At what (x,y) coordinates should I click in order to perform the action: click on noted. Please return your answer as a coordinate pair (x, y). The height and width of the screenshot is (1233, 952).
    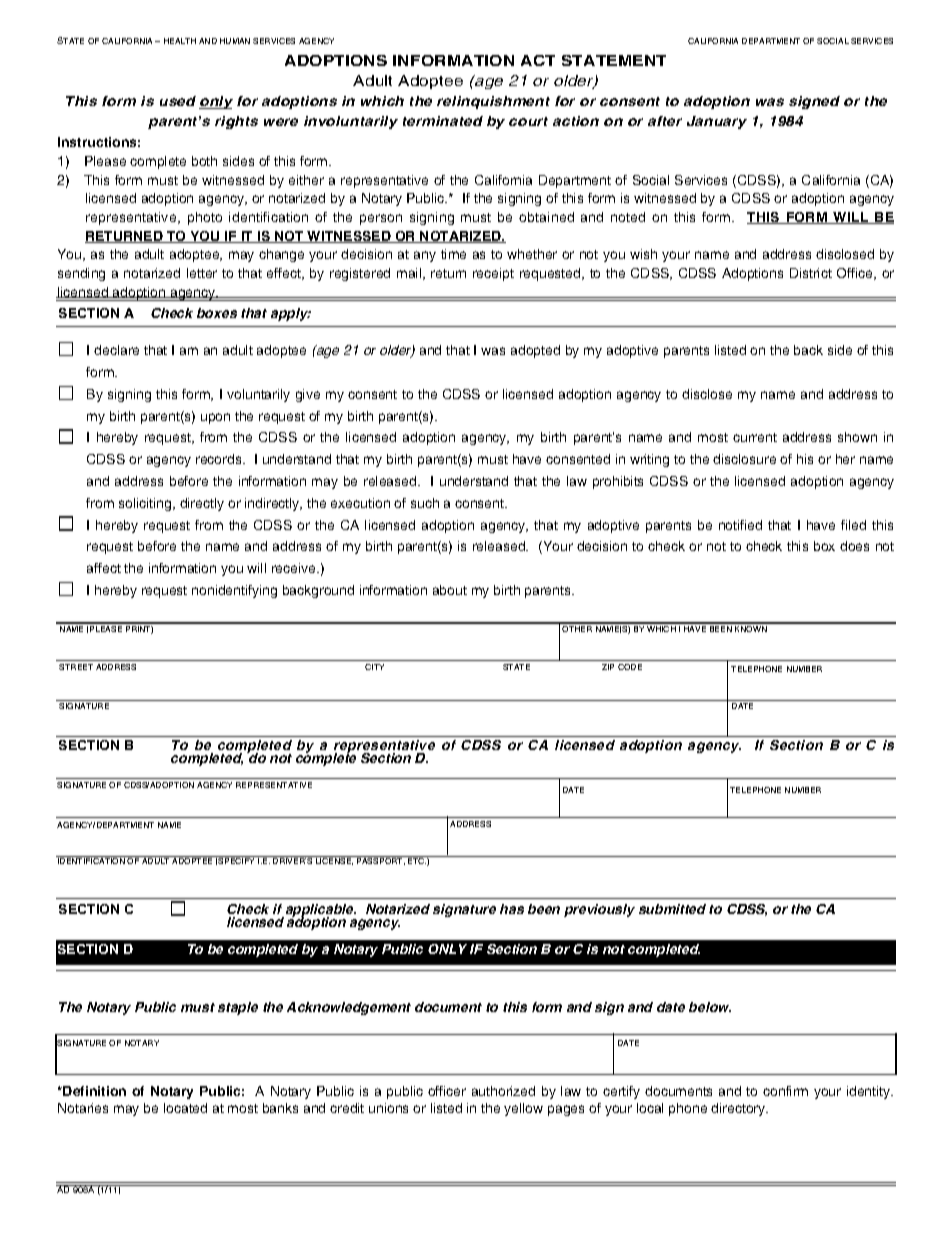
    Looking at the image, I should click on (628, 217).
